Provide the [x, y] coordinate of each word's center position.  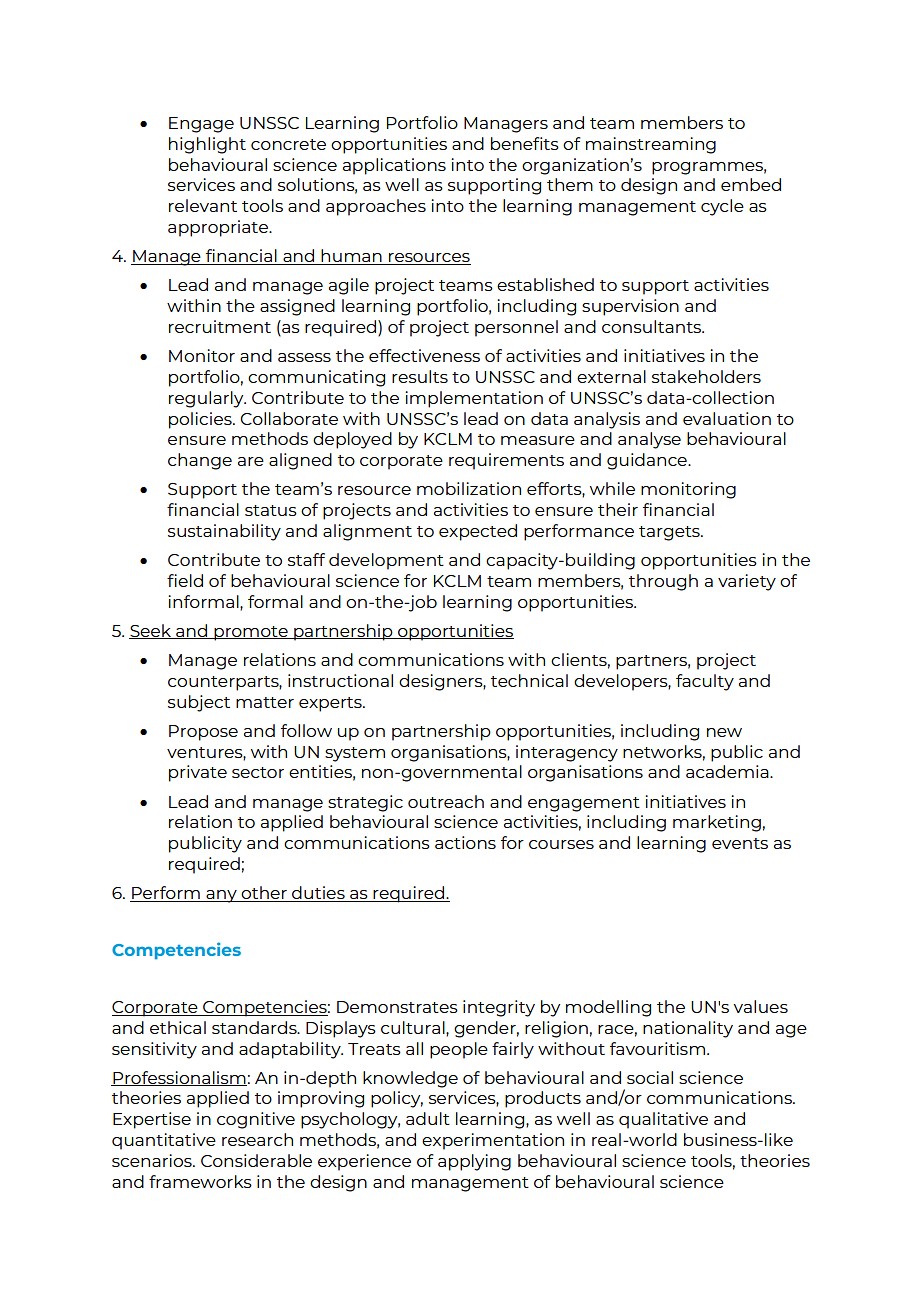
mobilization [469, 488]
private [198, 773]
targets [670, 533]
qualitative [663, 1120]
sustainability [224, 532]
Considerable [256, 1160]
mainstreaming [651, 145]
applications [394, 166]
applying [474, 1162]
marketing [717, 823]
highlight [207, 145]
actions [465, 842]
